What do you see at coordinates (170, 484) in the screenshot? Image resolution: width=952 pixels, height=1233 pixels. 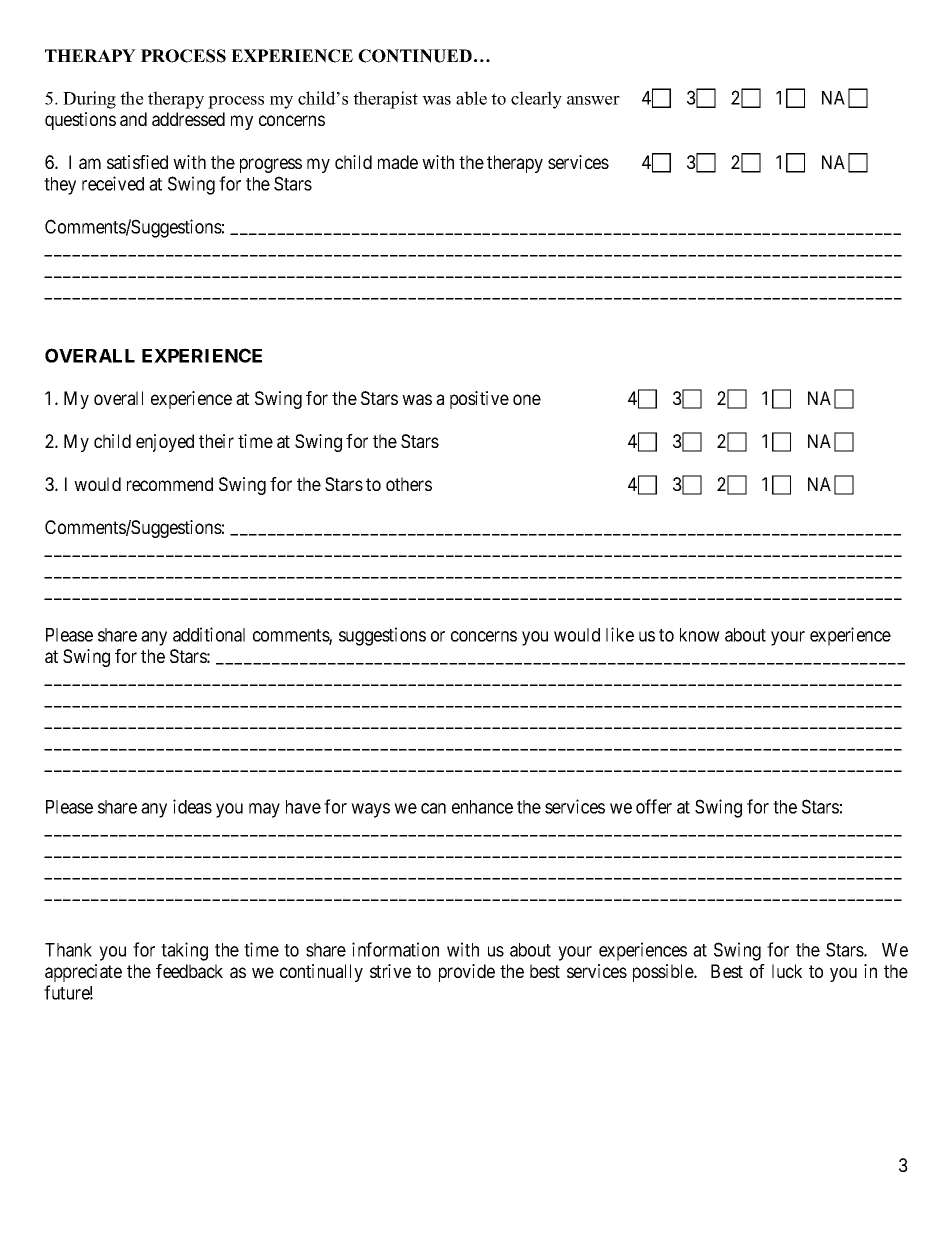 I see `recommend` at bounding box center [170, 484].
